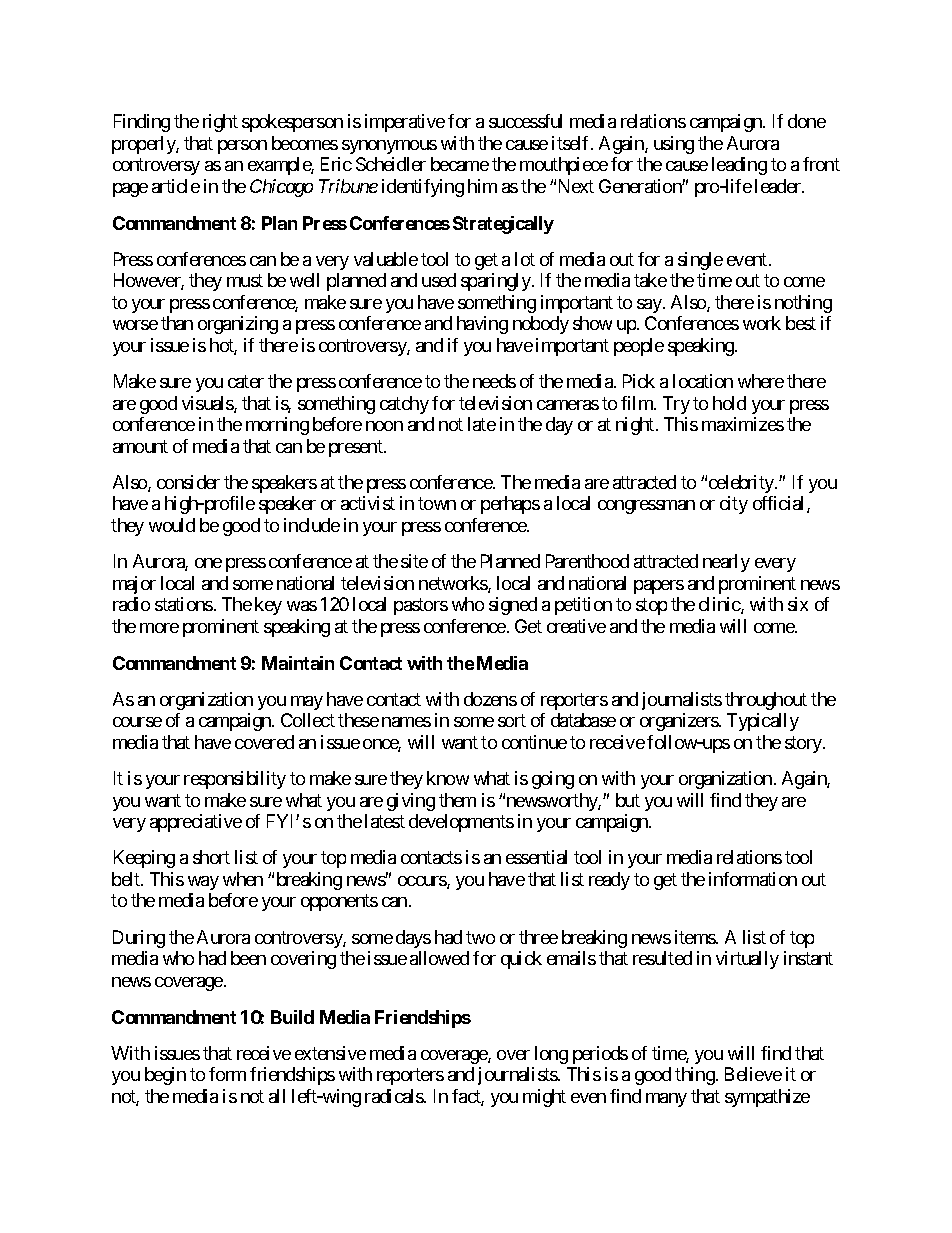 The width and height of the screenshot is (952, 1233). Describe the element at coordinates (510, 505) in the screenshot. I see `perhaps` at that location.
